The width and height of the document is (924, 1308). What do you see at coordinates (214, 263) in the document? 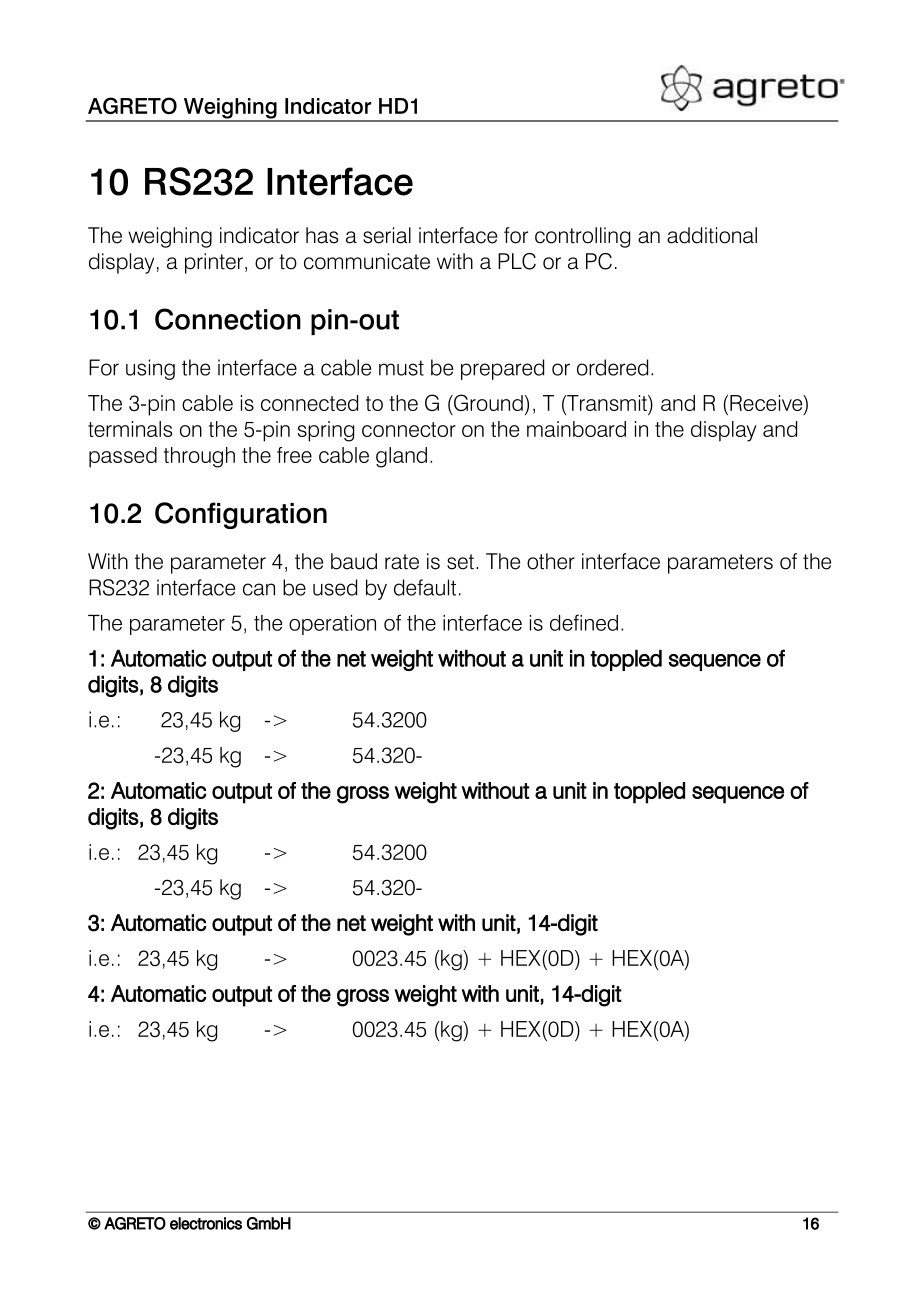
I see `printer` at bounding box center [214, 263].
